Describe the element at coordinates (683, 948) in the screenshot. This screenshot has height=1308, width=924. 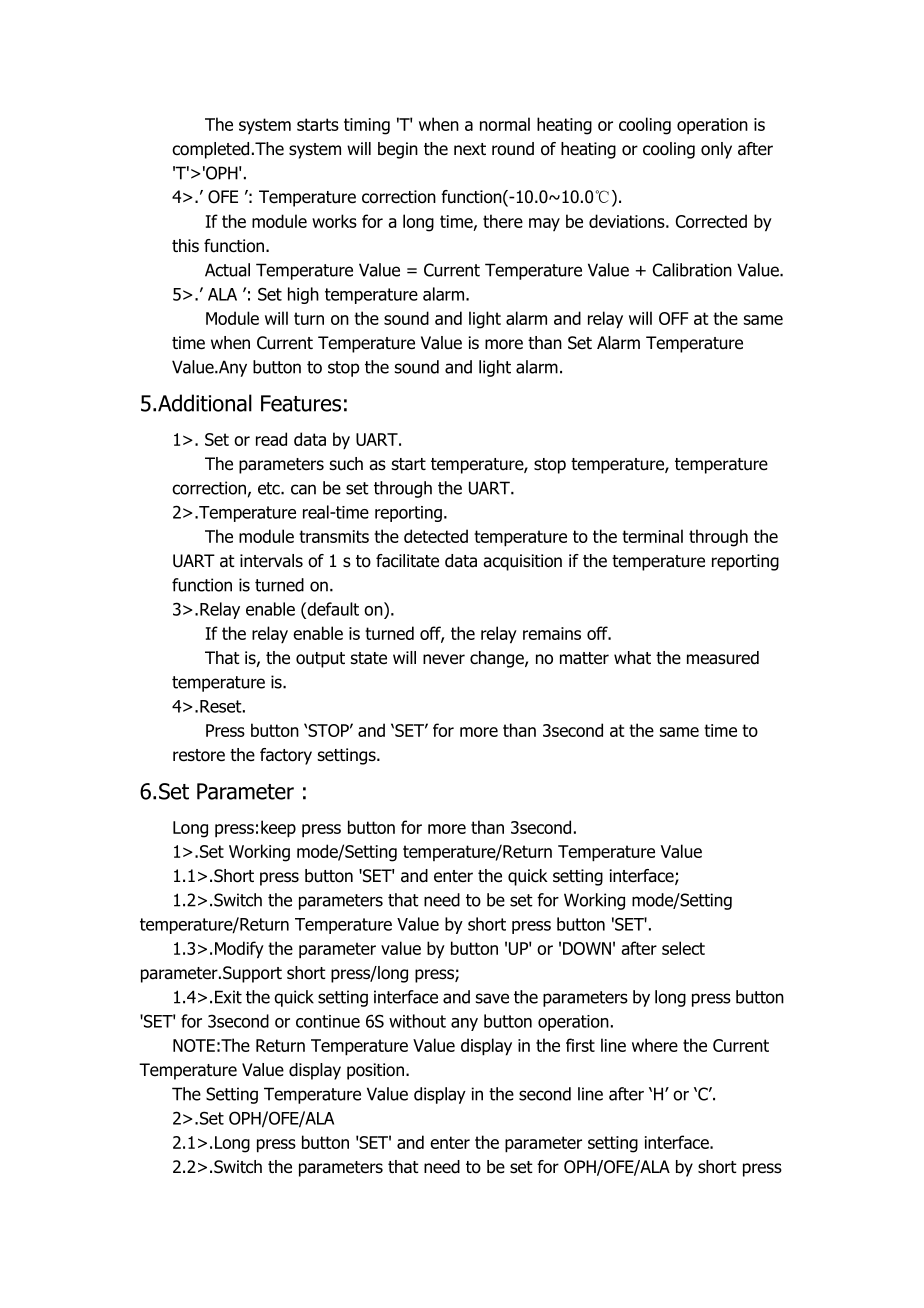
I see `select` at that location.
